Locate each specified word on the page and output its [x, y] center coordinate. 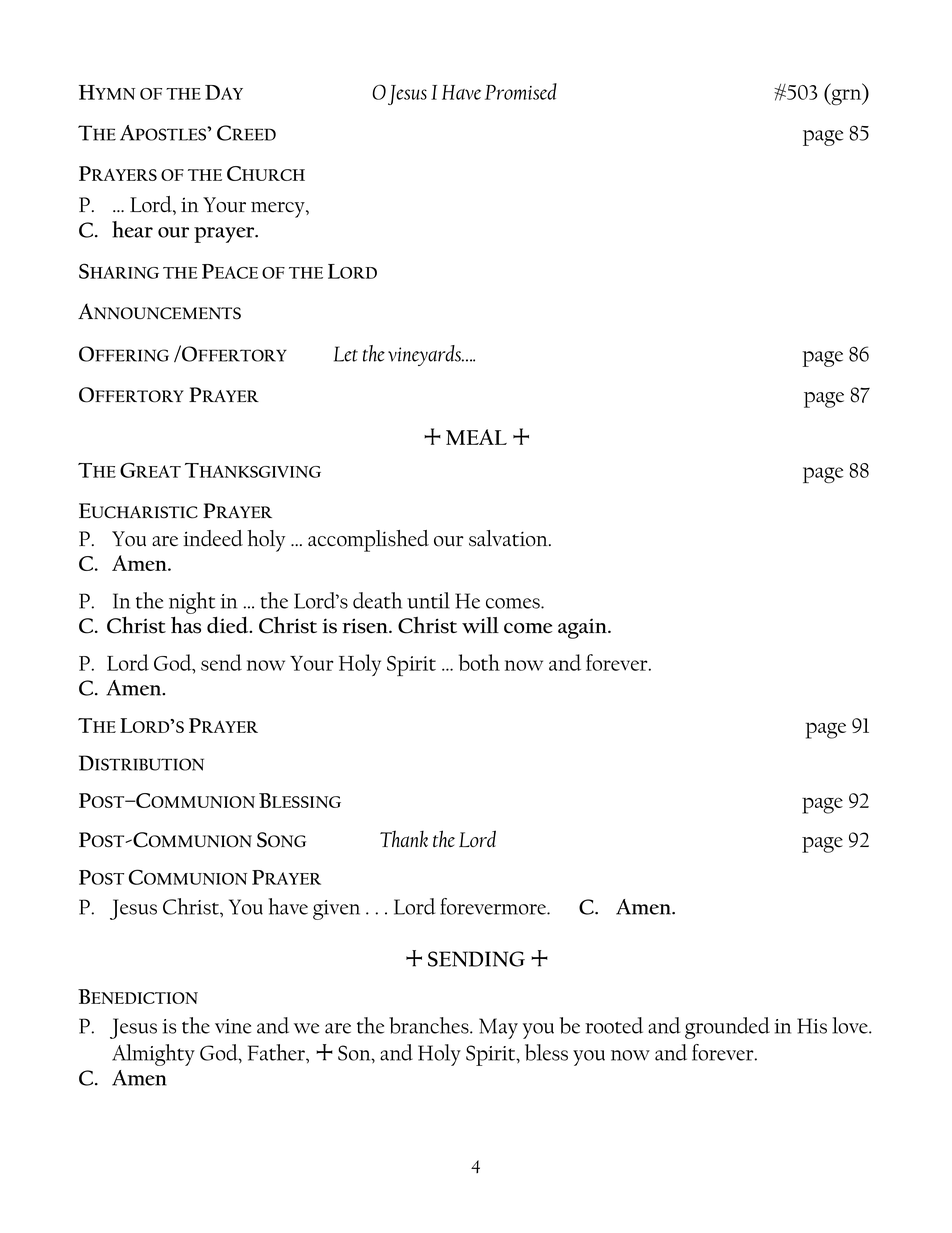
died [229, 625]
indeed [213, 538]
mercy [279, 210]
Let [346, 354]
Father [277, 1052]
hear [132, 229]
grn [846, 97]
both [479, 662]
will [480, 625]
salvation [509, 538]
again [583, 628]
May [498, 1028]
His [812, 1026]
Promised [521, 91]
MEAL [476, 437]
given [336, 910]
